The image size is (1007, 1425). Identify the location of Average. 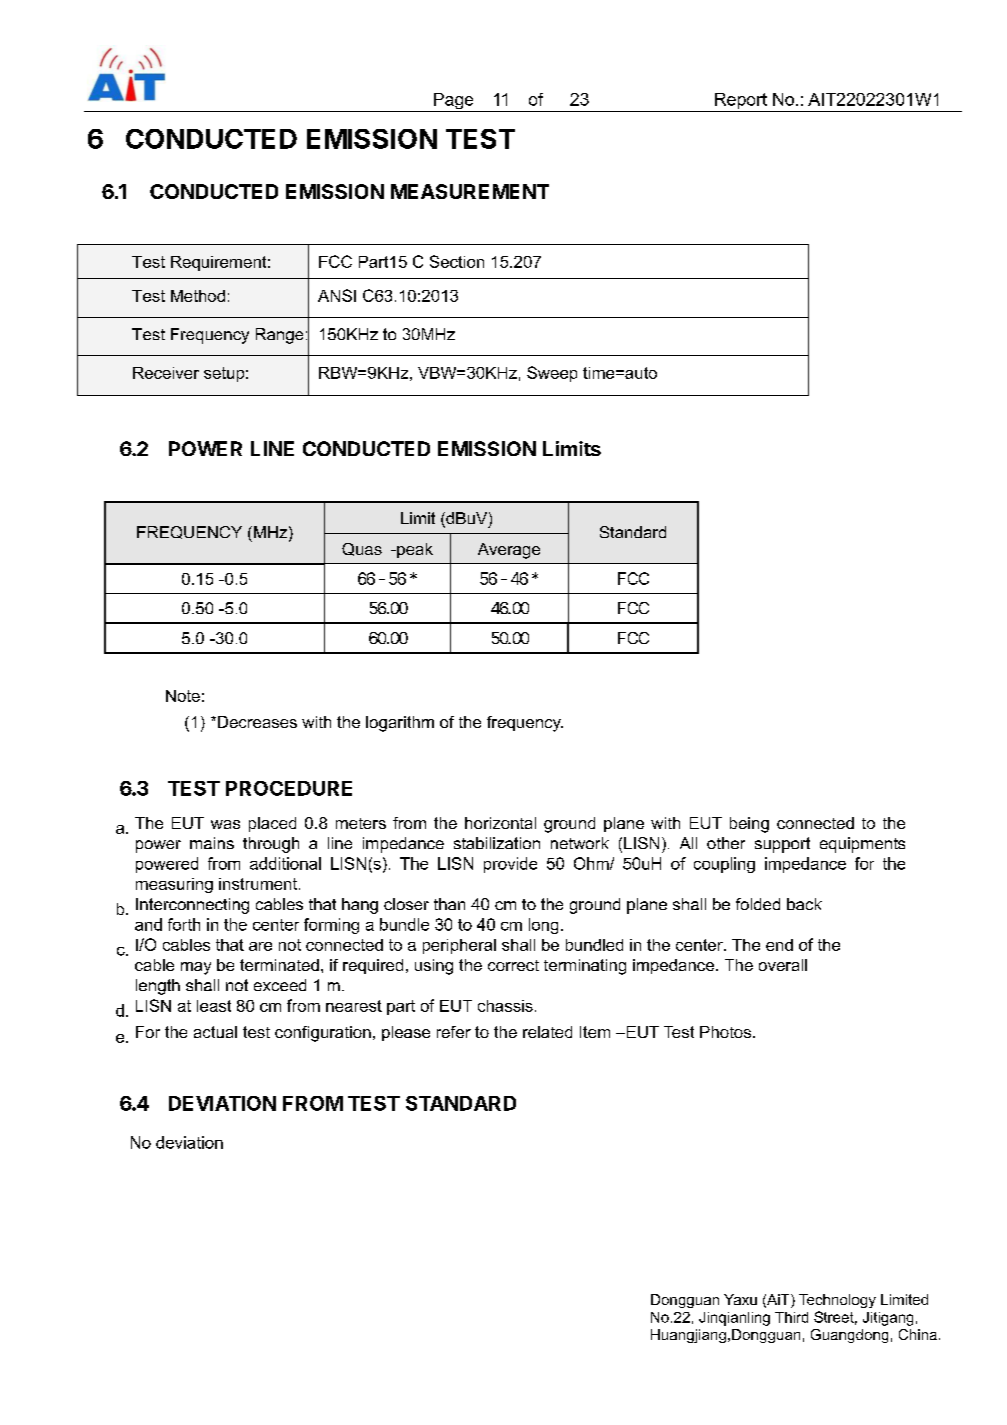
(509, 551).
